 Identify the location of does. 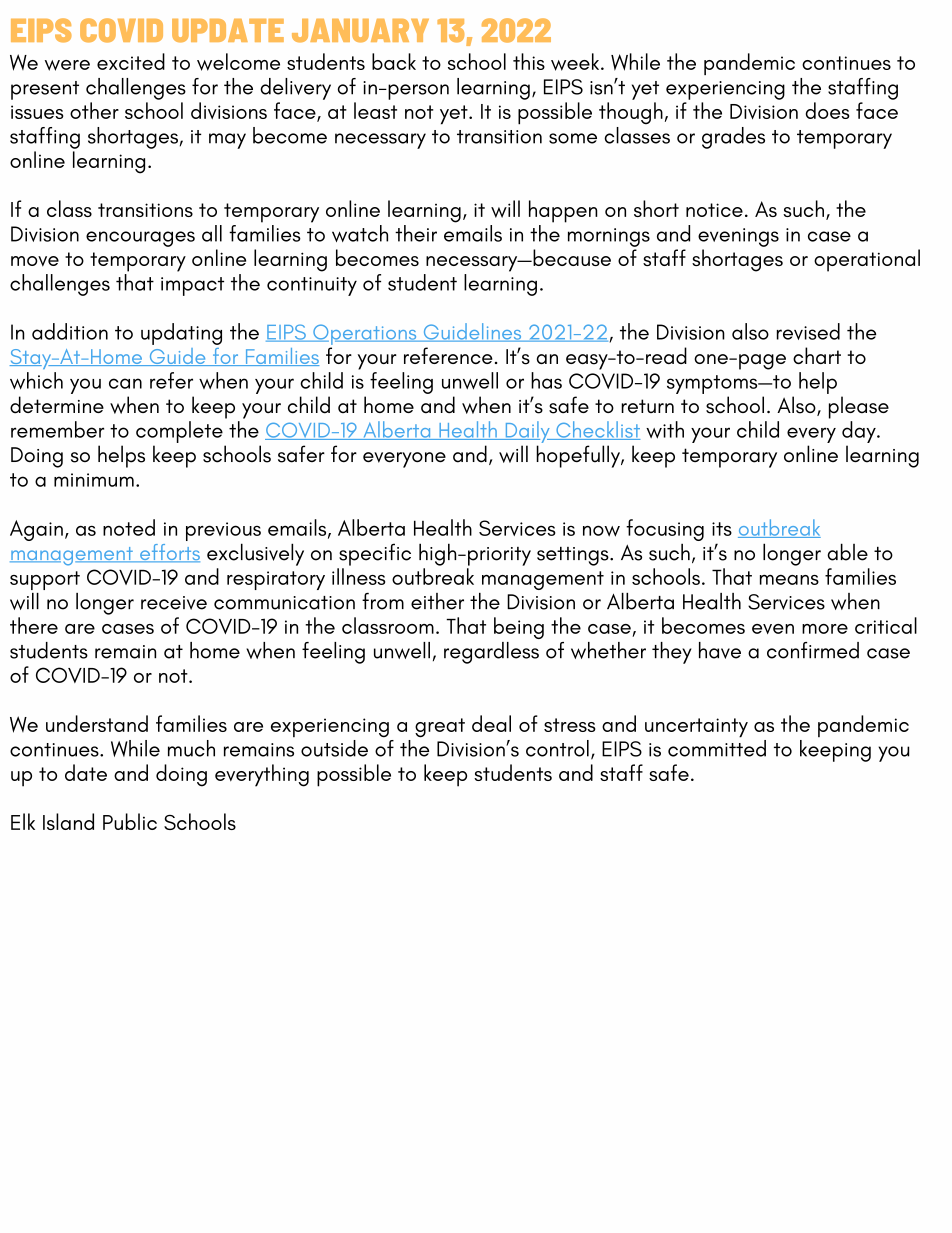
(828, 110).
